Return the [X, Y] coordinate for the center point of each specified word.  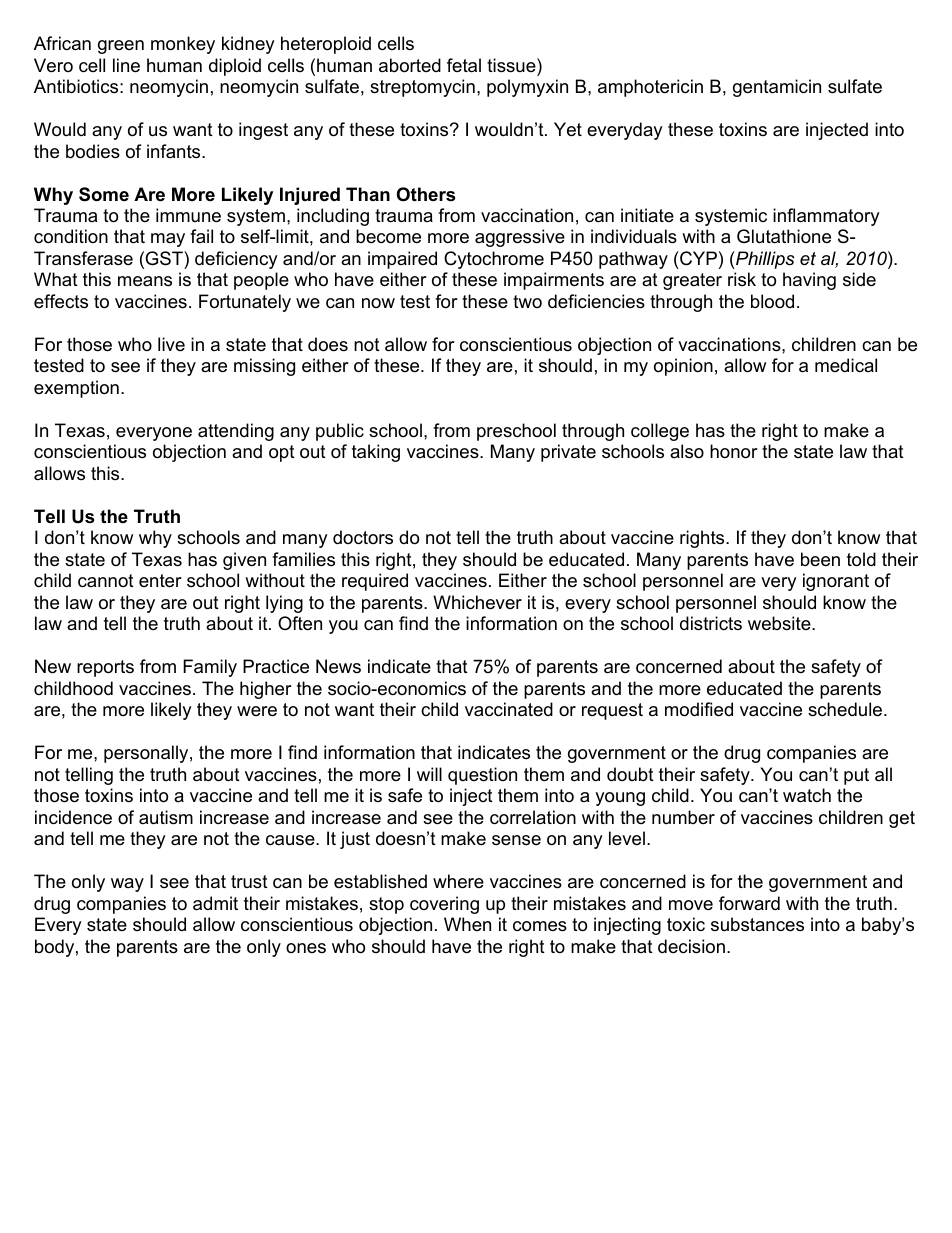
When [467, 924]
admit [215, 903]
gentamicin [777, 88]
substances [757, 924]
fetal [464, 65]
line [126, 65]
